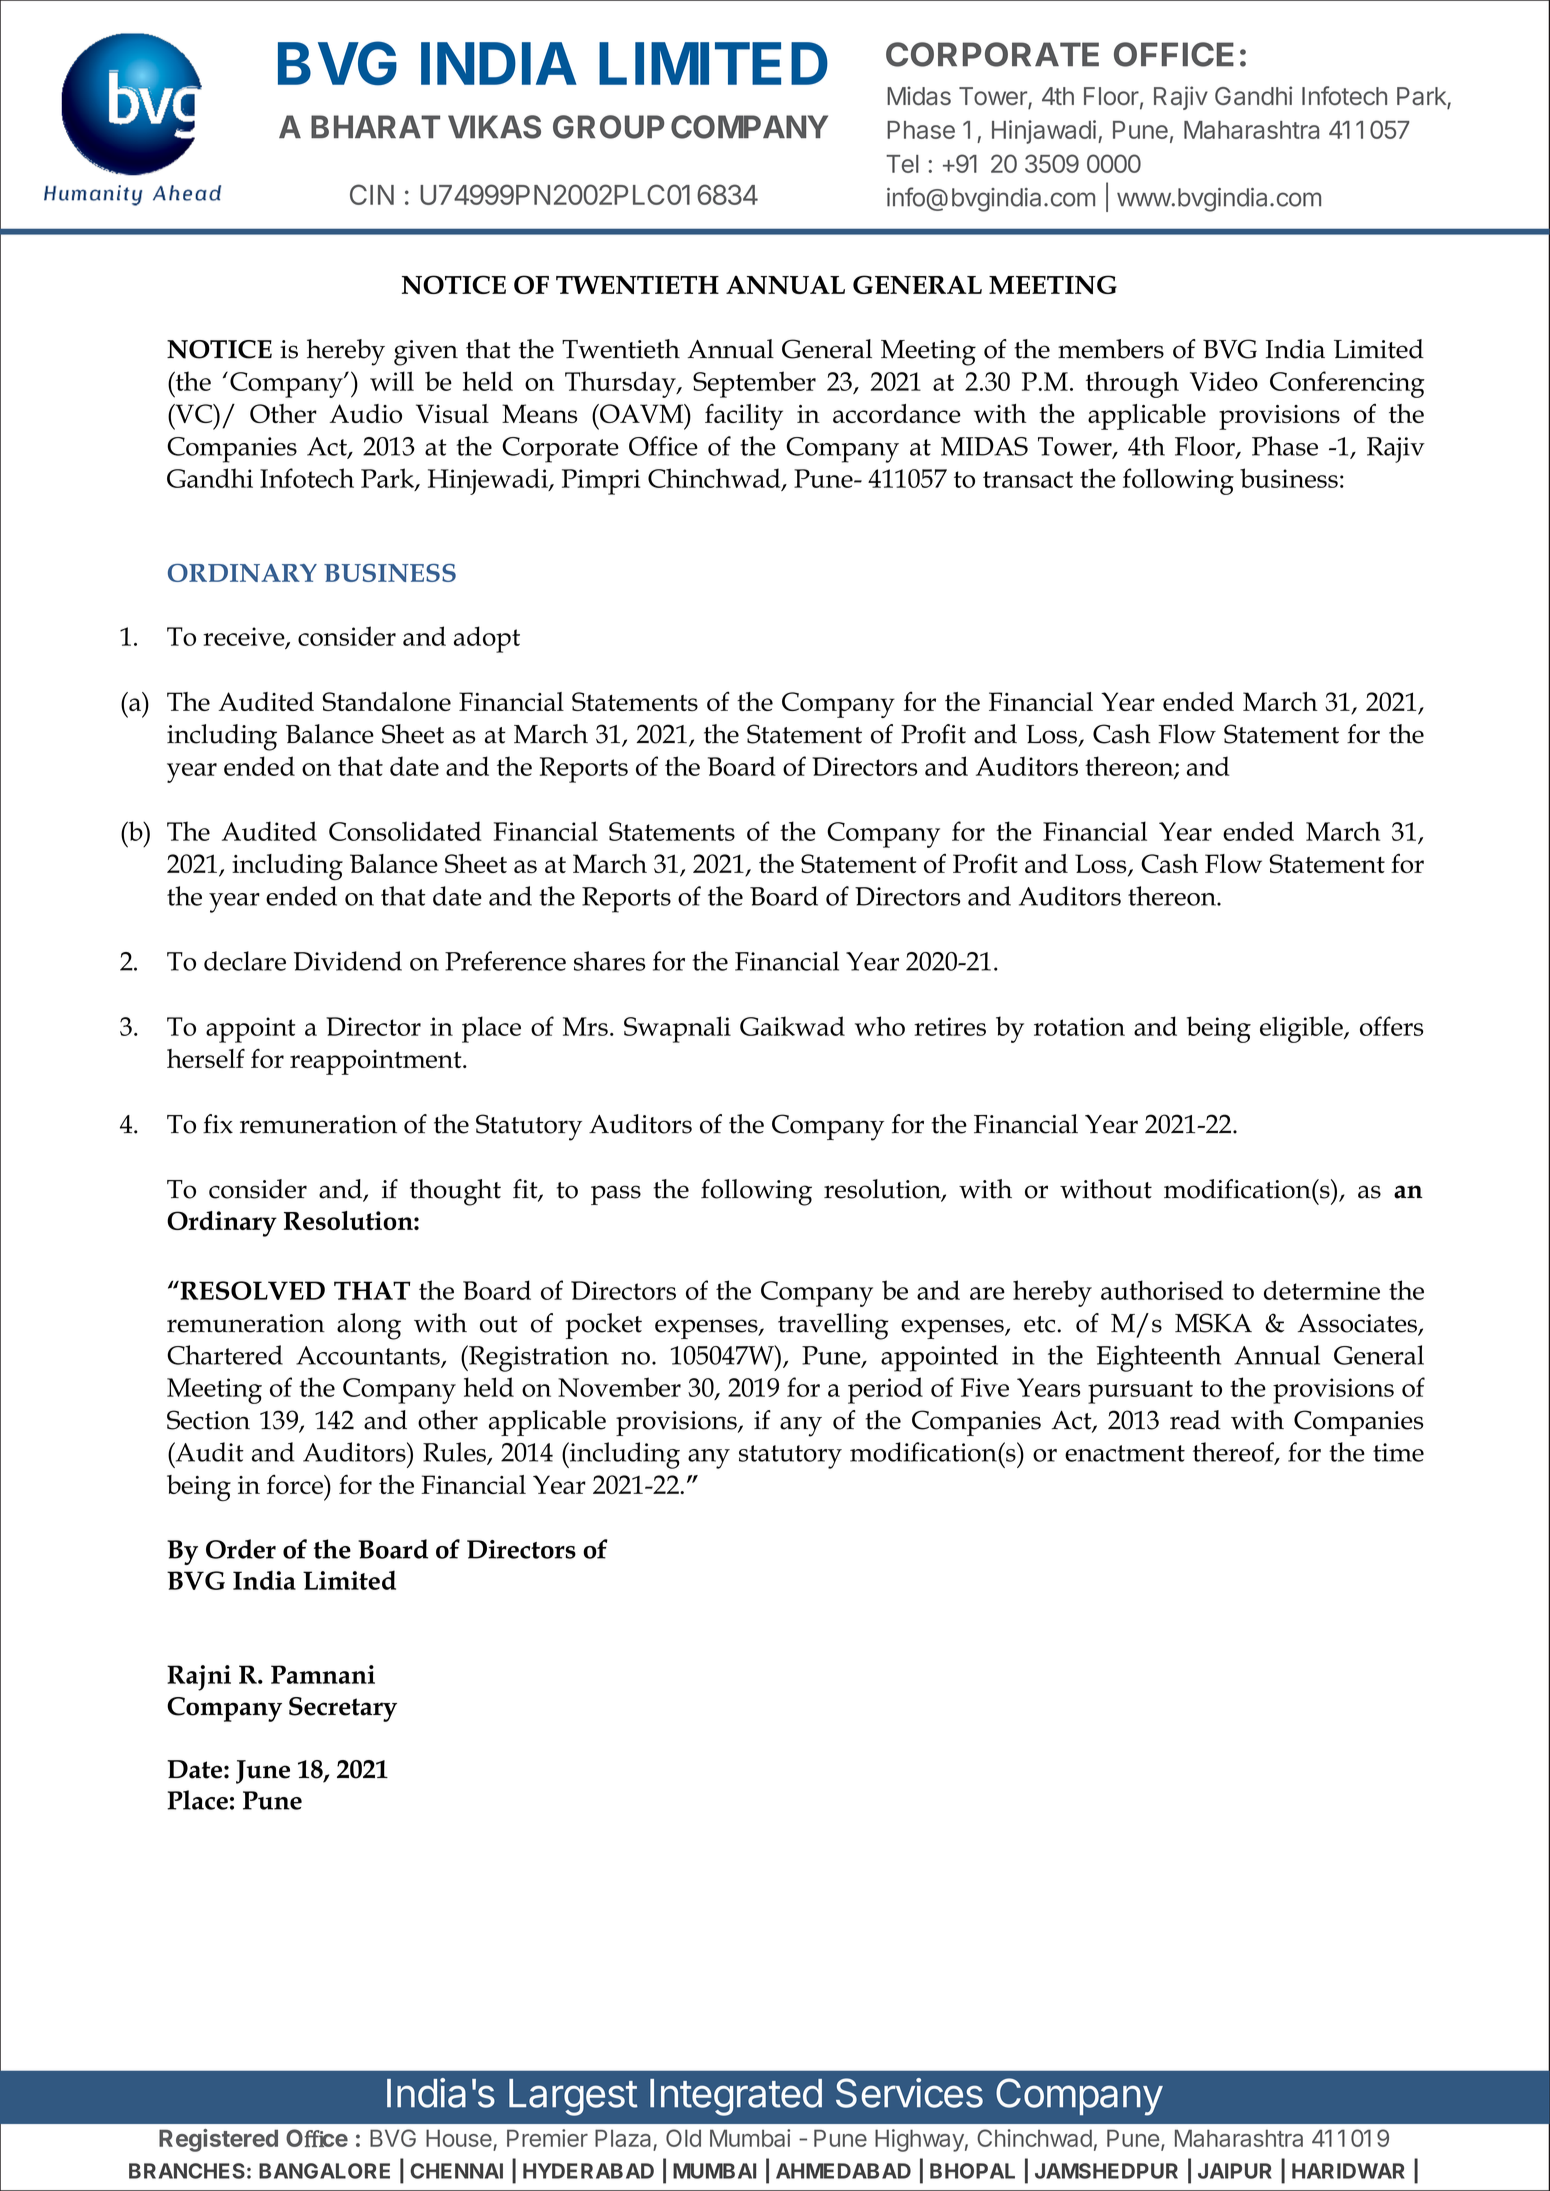 The height and width of the image is (2191, 1550). Describe the element at coordinates (1302, 1029) in the image. I see `eligible` at that location.
